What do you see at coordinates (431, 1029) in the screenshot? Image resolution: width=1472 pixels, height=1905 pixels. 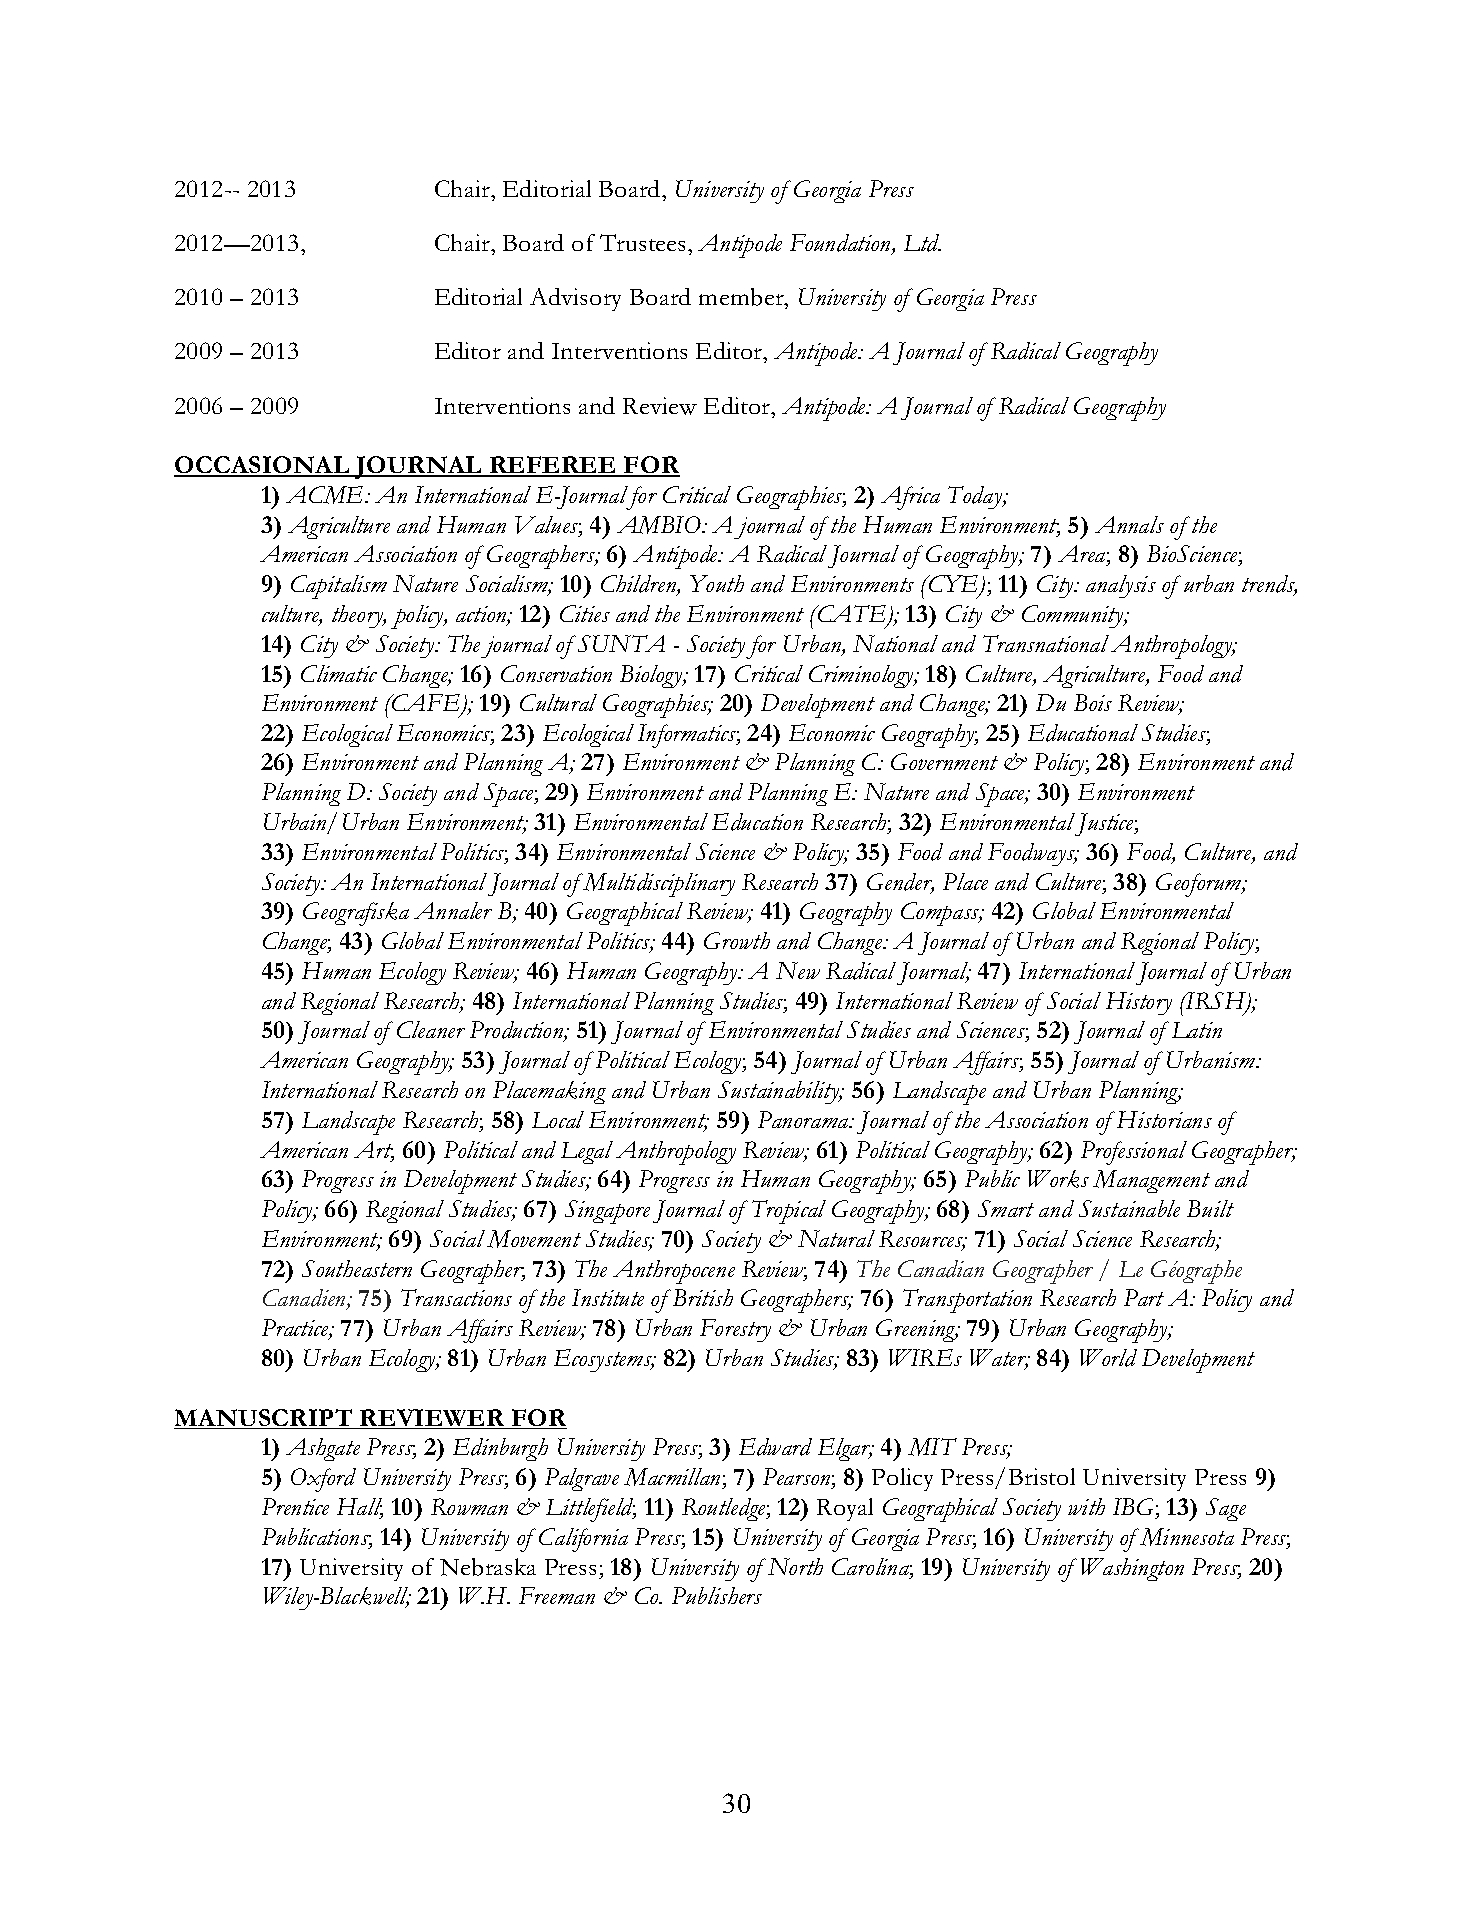 I see `Cleaner` at bounding box center [431, 1029].
